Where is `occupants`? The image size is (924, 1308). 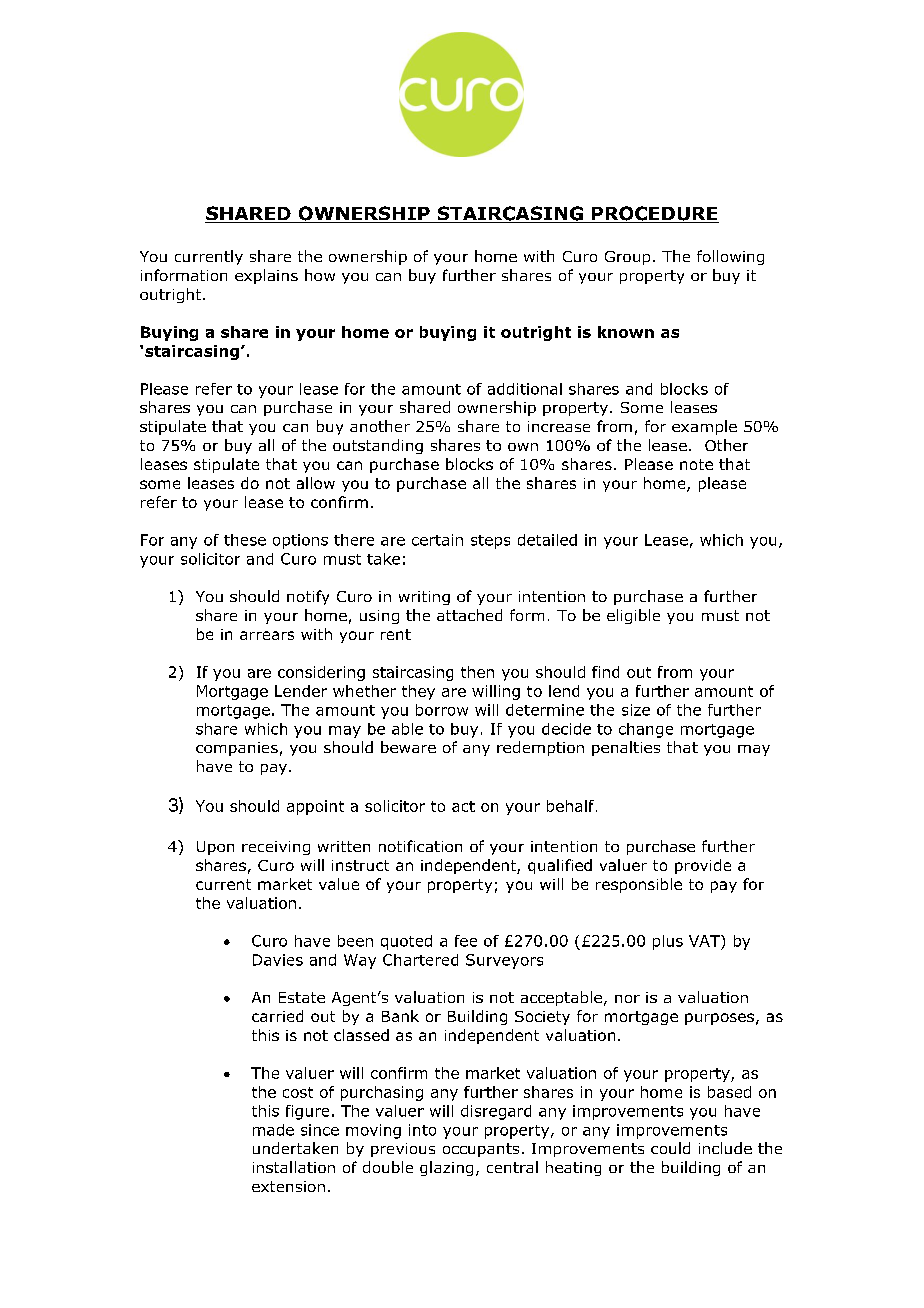
occupants is located at coordinates (481, 1150).
